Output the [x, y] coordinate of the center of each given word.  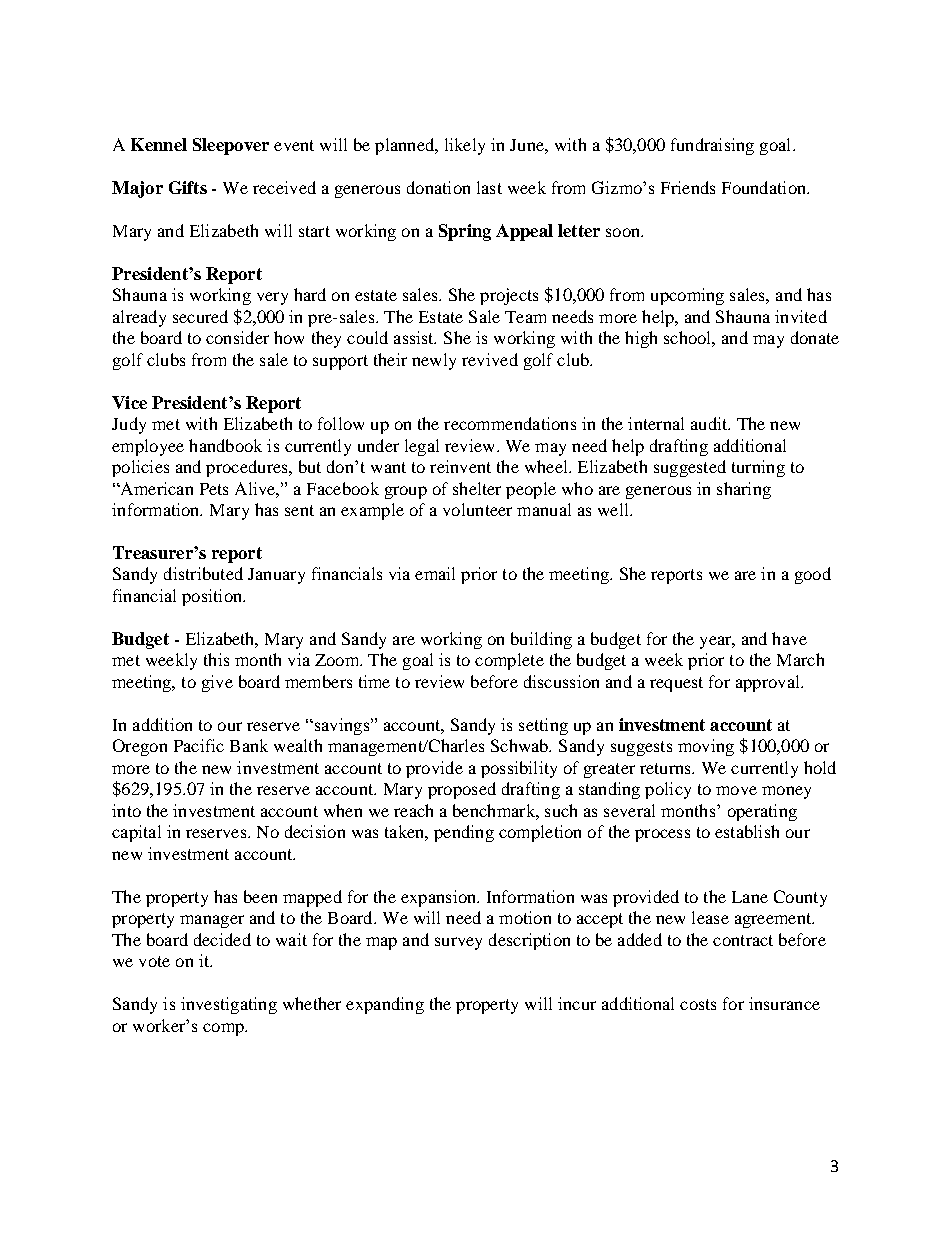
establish [747, 831]
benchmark [495, 810]
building [541, 640]
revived [490, 359]
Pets [214, 489]
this [216, 659]
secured [200, 316]
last [489, 187]
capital [136, 833]
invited [801, 316]
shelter [477, 488]
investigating [229, 1005]
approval [769, 683]
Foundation [765, 187]
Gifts [188, 187]
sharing [744, 490]
